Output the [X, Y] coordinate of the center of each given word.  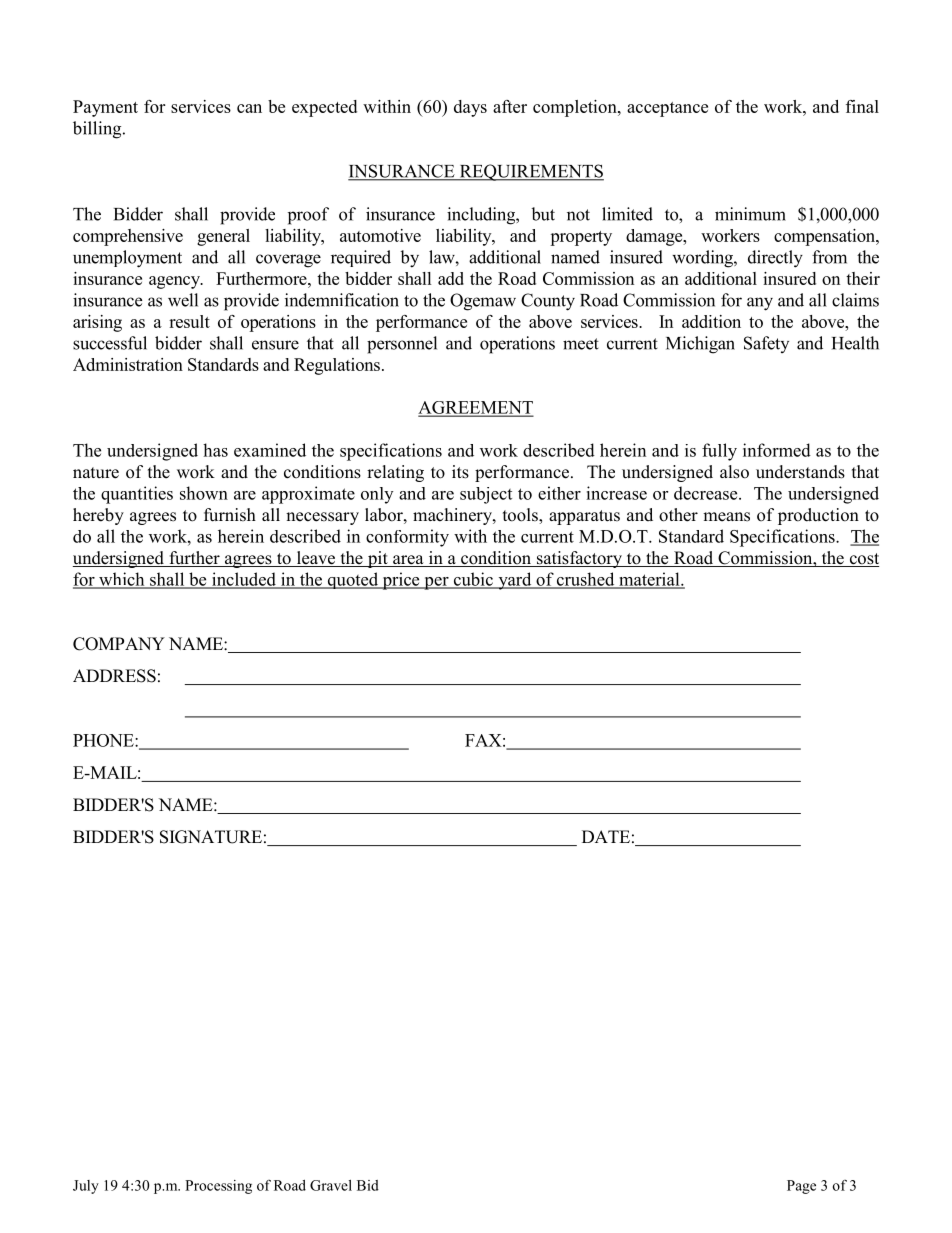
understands [800, 472]
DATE [606, 836]
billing [98, 130]
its [460, 472]
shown [204, 493]
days [470, 108]
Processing [218, 1187]
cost [863, 560]
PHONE [104, 740]
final [862, 106]
